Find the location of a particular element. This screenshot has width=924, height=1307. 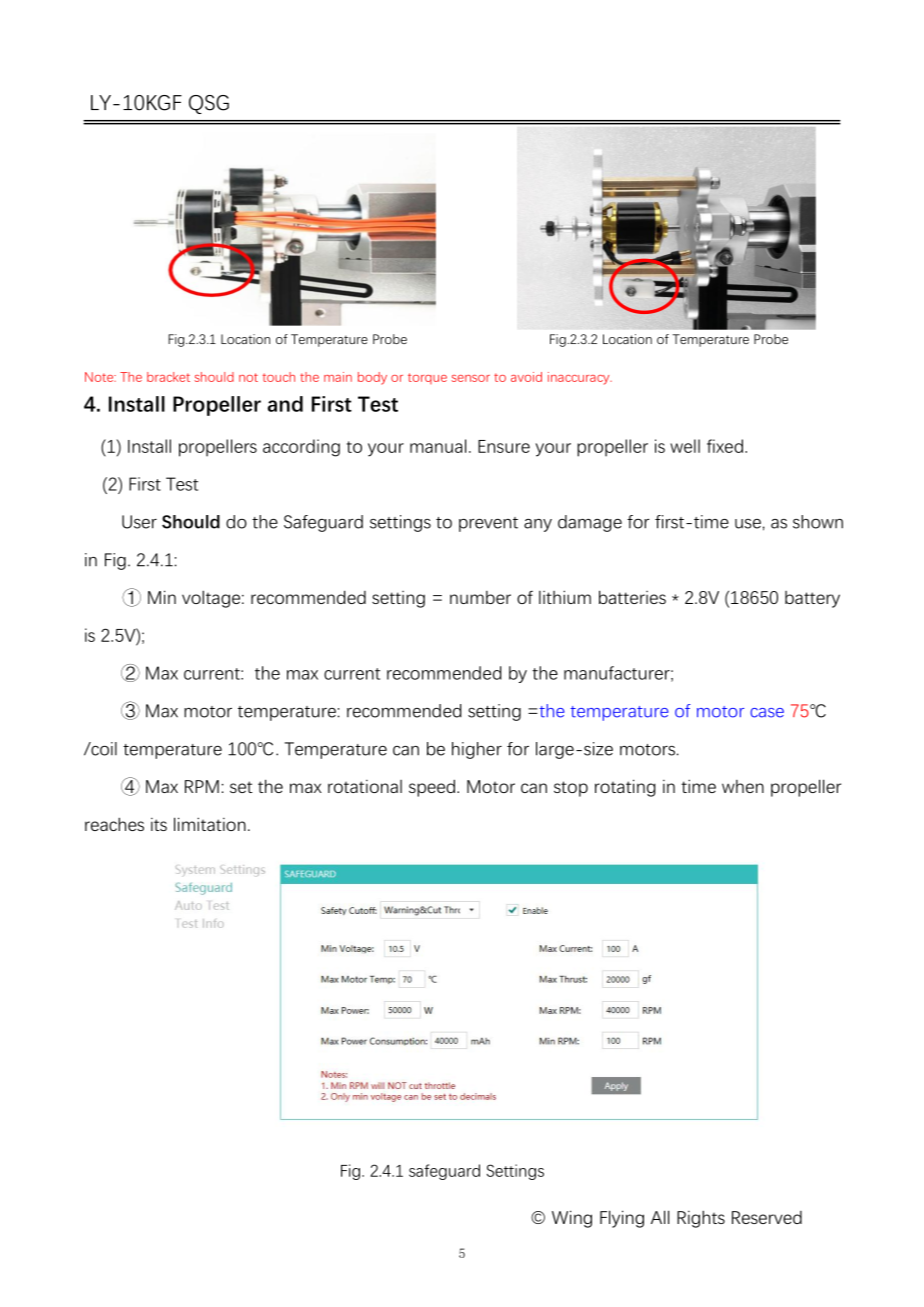

Note is located at coordinates (100, 377).
